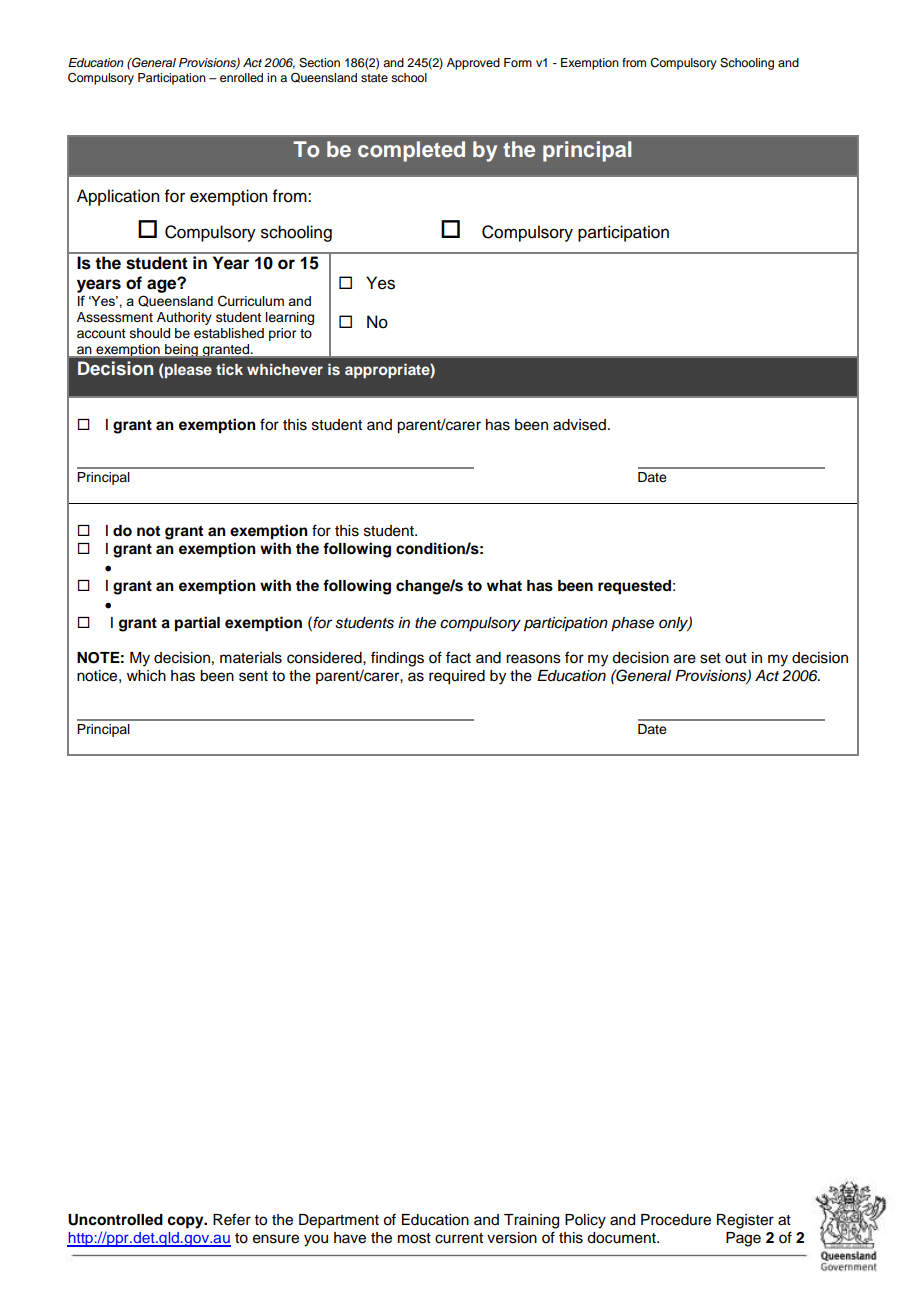  I want to click on advised, so click(579, 425).
